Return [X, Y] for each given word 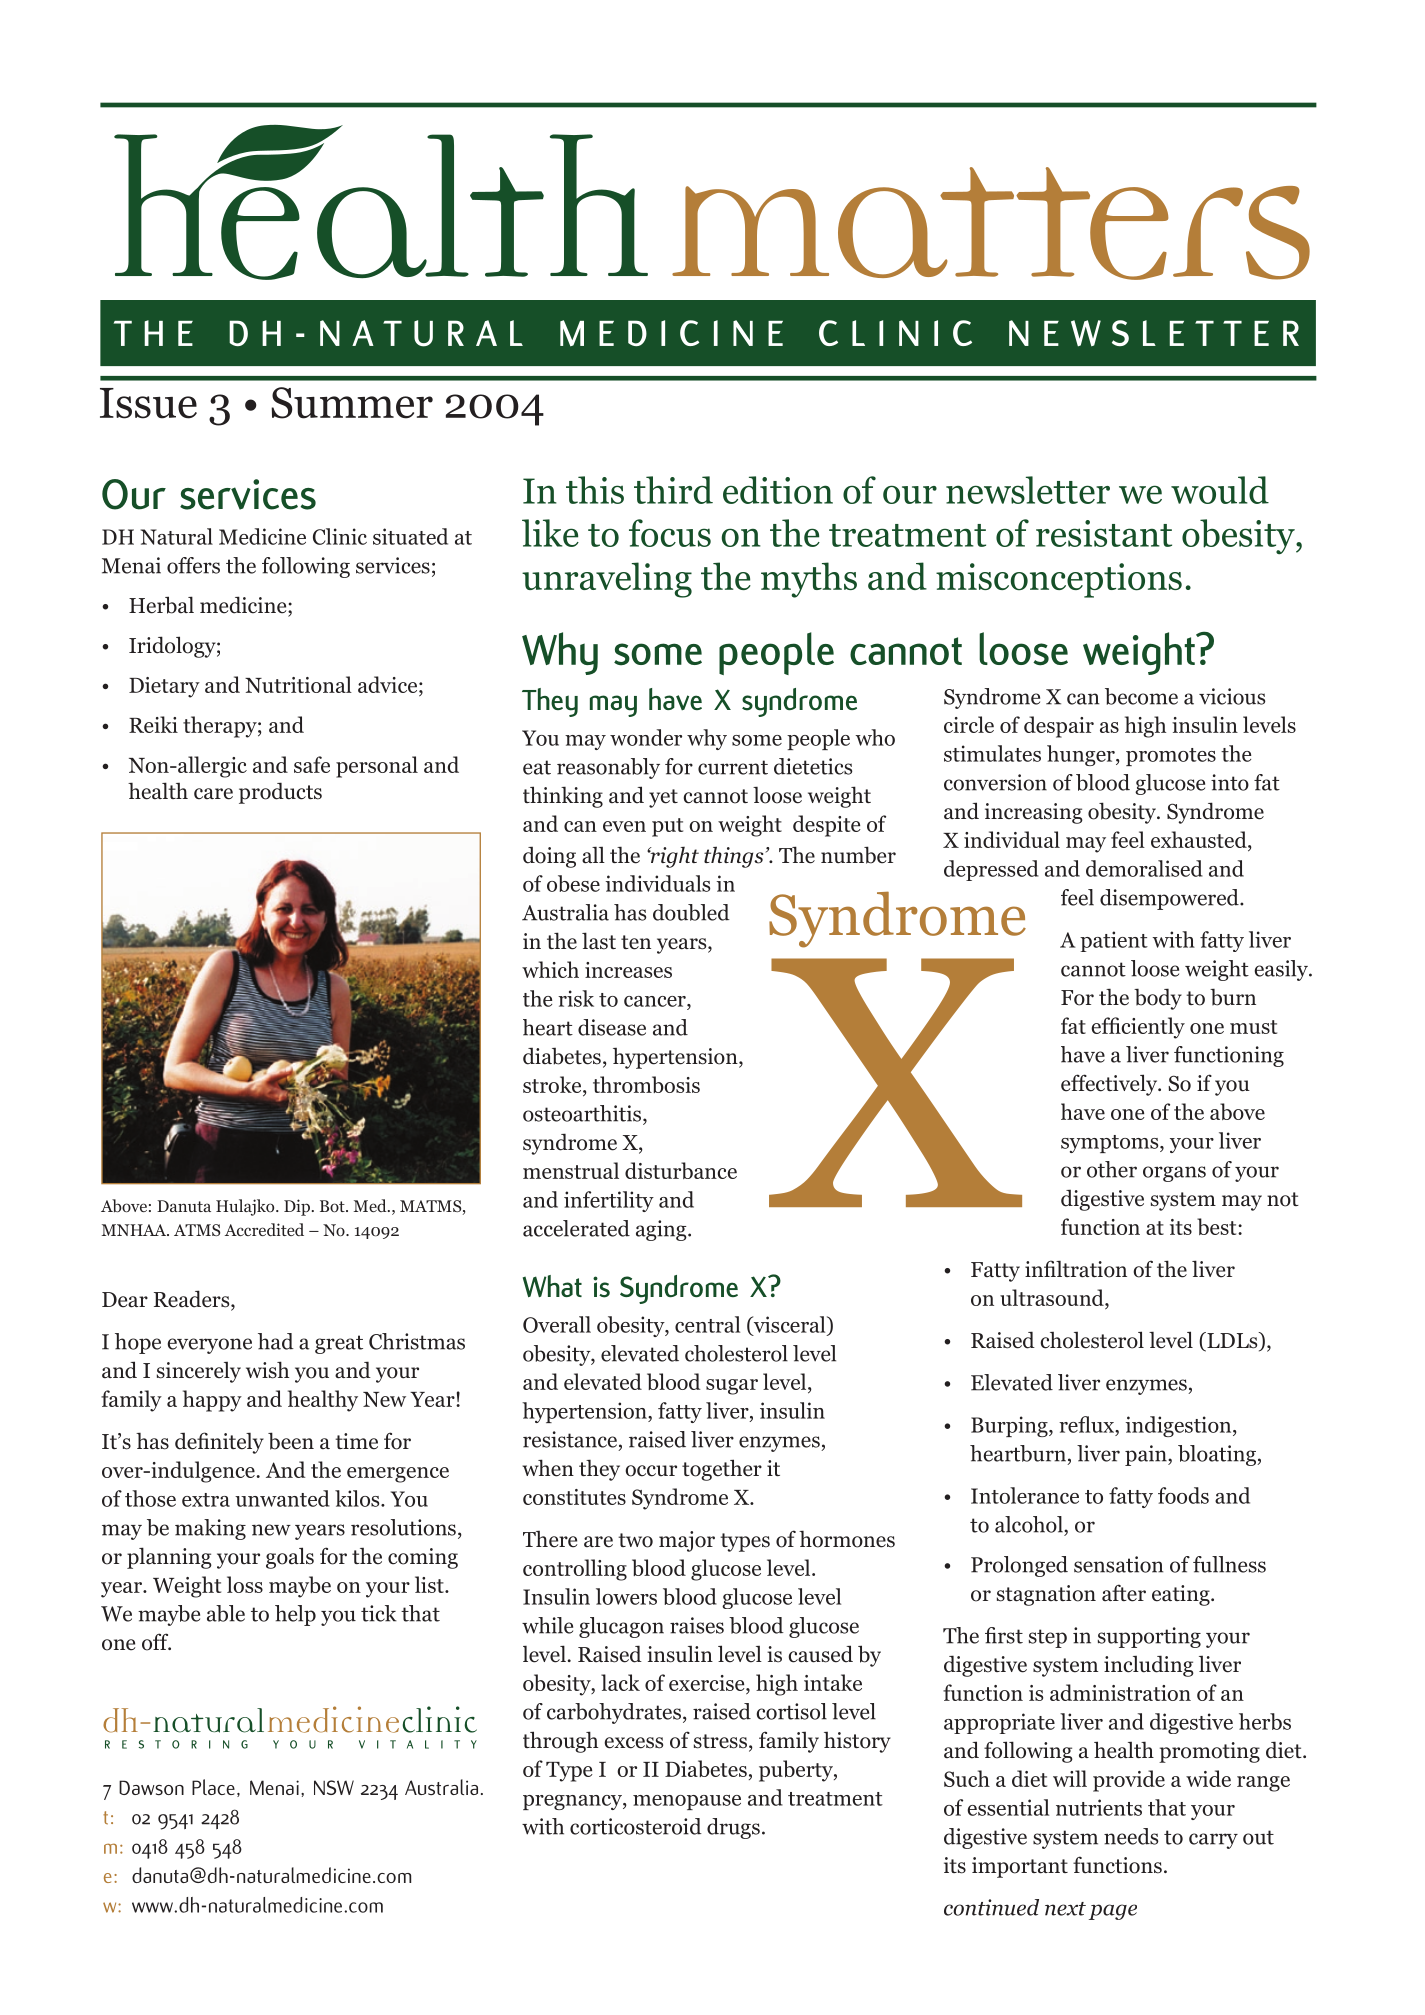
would [1220, 490]
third [673, 490]
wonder [646, 737]
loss [245, 1584]
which [550, 969]
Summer [352, 403]
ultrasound [1053, 1297]
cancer [656, 1001]
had [276, 1341]
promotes [1171, 757]
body [1158, 999]
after [1124, 1593]
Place [213, 1787]
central [707, 1324]
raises [697, 1625]
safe [312, 764]
